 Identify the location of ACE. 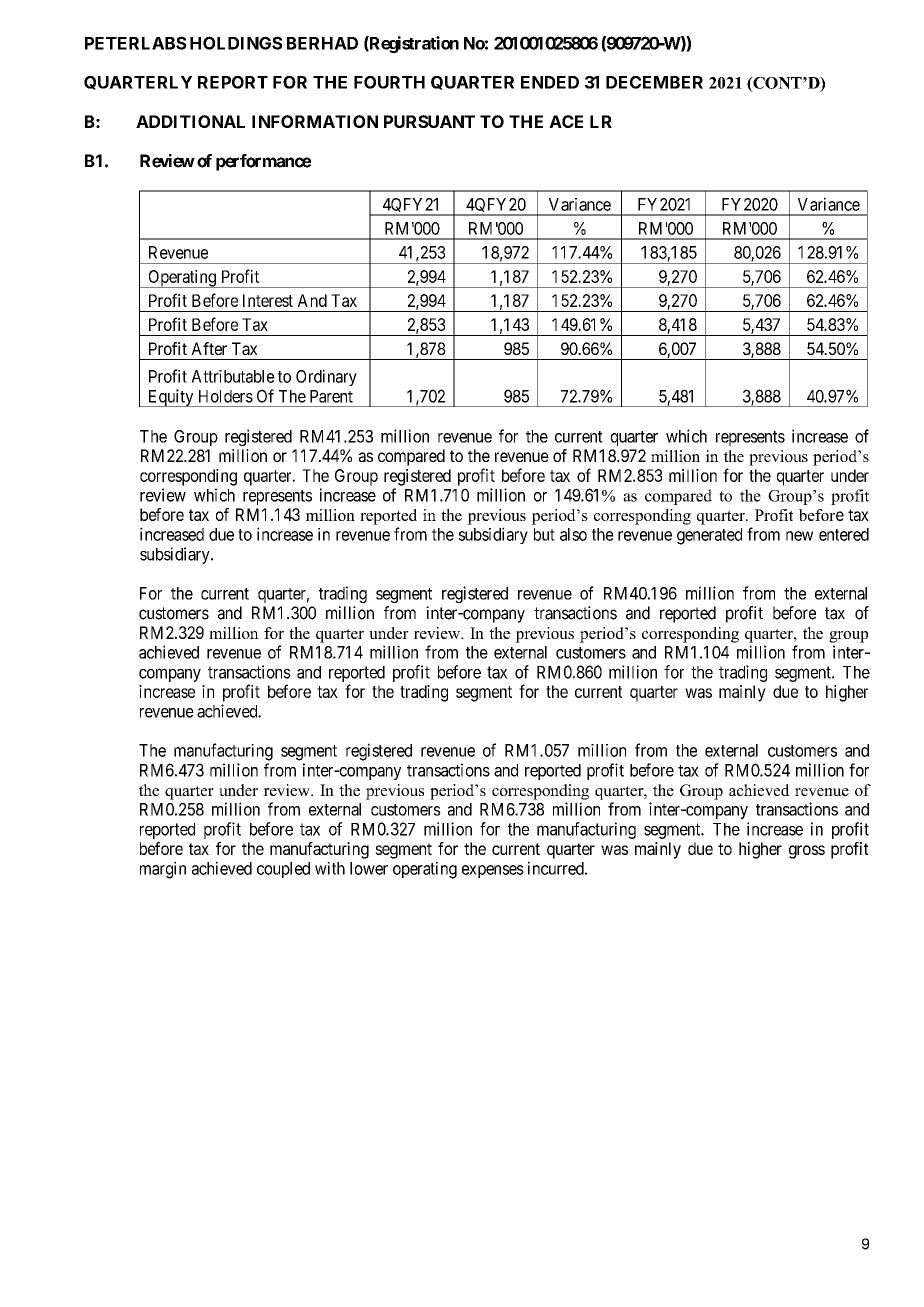
(566, 121).
